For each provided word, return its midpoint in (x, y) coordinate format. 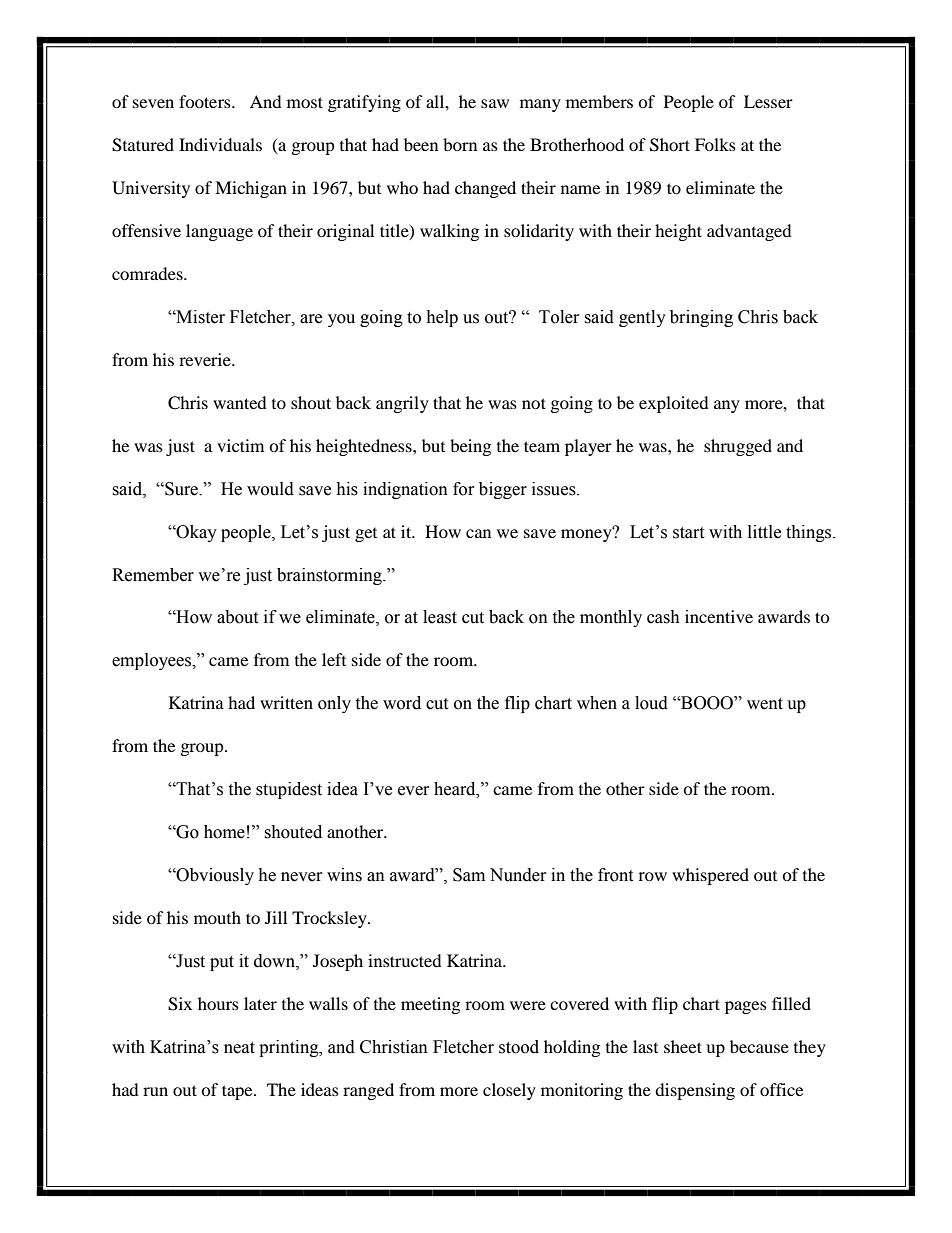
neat (239, 1048)
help (442, 318)
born (460, 144)
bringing (701, 318)
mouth (217, 917)
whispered (710, 876)
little (764, 532)
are (311, 319)
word (402, 703)
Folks (715, 144)
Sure (182, 489)
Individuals (220, 144)
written (286, 702)
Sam (469, 875)
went (765, 704)
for (464, 489)
